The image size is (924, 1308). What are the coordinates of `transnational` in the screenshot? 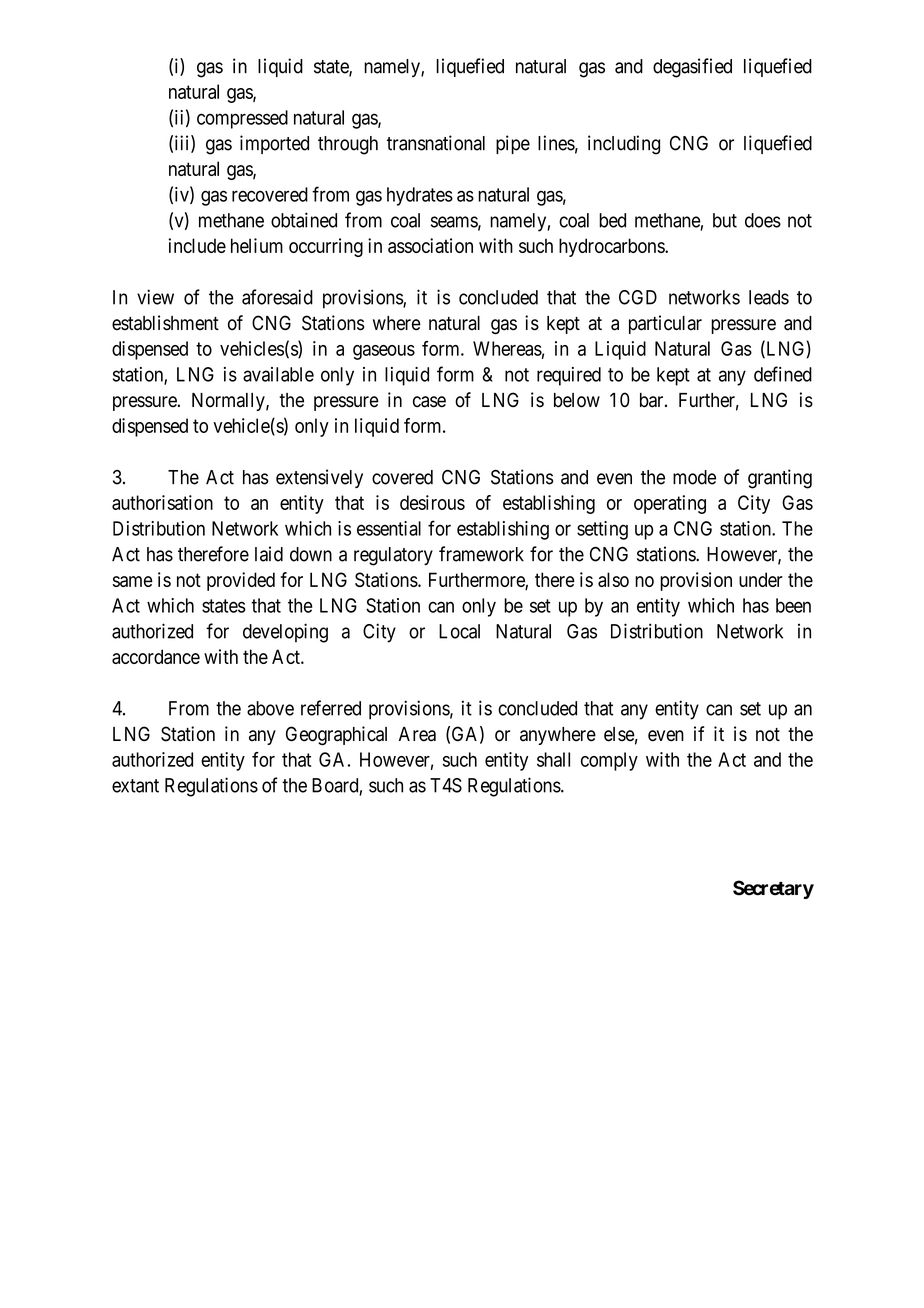 It's located at (436, 143).
